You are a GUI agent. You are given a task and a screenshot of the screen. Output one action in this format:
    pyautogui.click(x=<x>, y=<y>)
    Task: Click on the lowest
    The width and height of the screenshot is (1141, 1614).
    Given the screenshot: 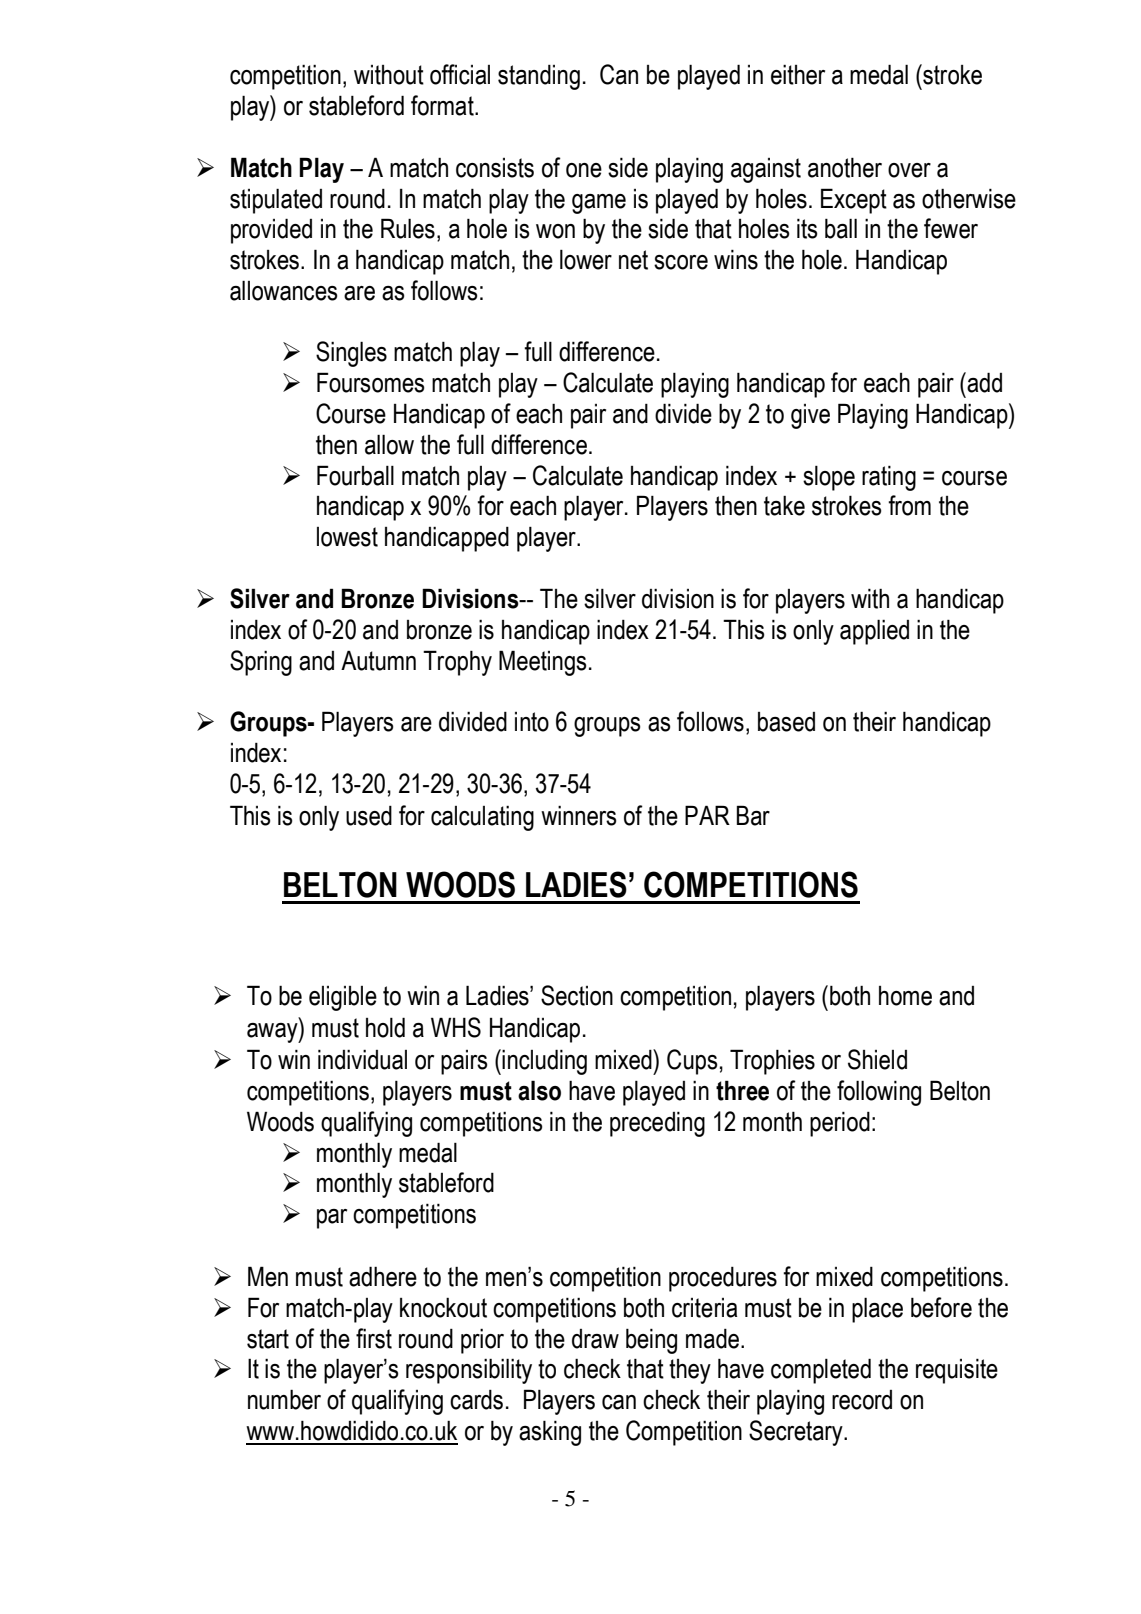 What is the action you would take?
    pyautogui.click(x=347, y=537)
